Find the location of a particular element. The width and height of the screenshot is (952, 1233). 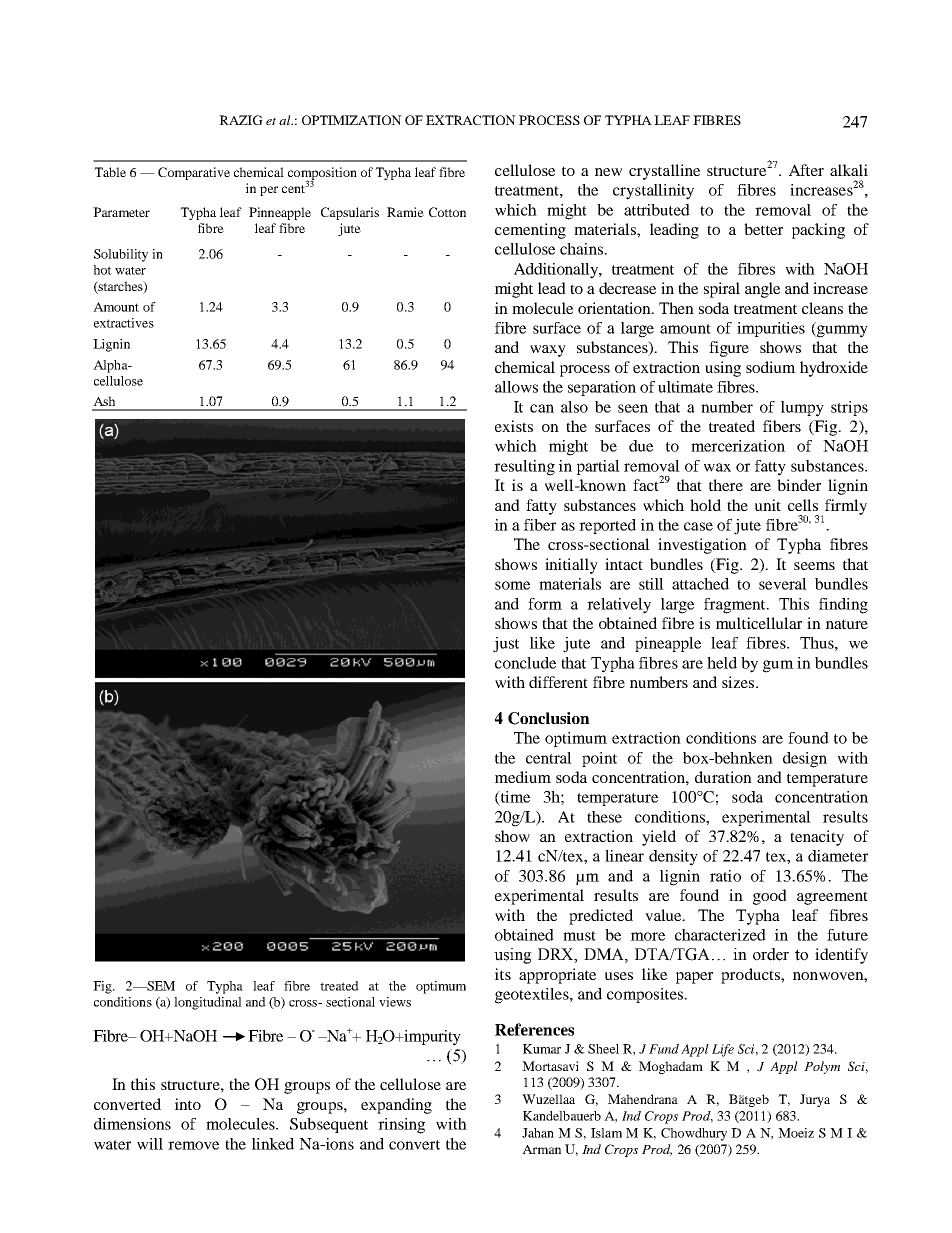

just is located at coordinates (506, 645).
